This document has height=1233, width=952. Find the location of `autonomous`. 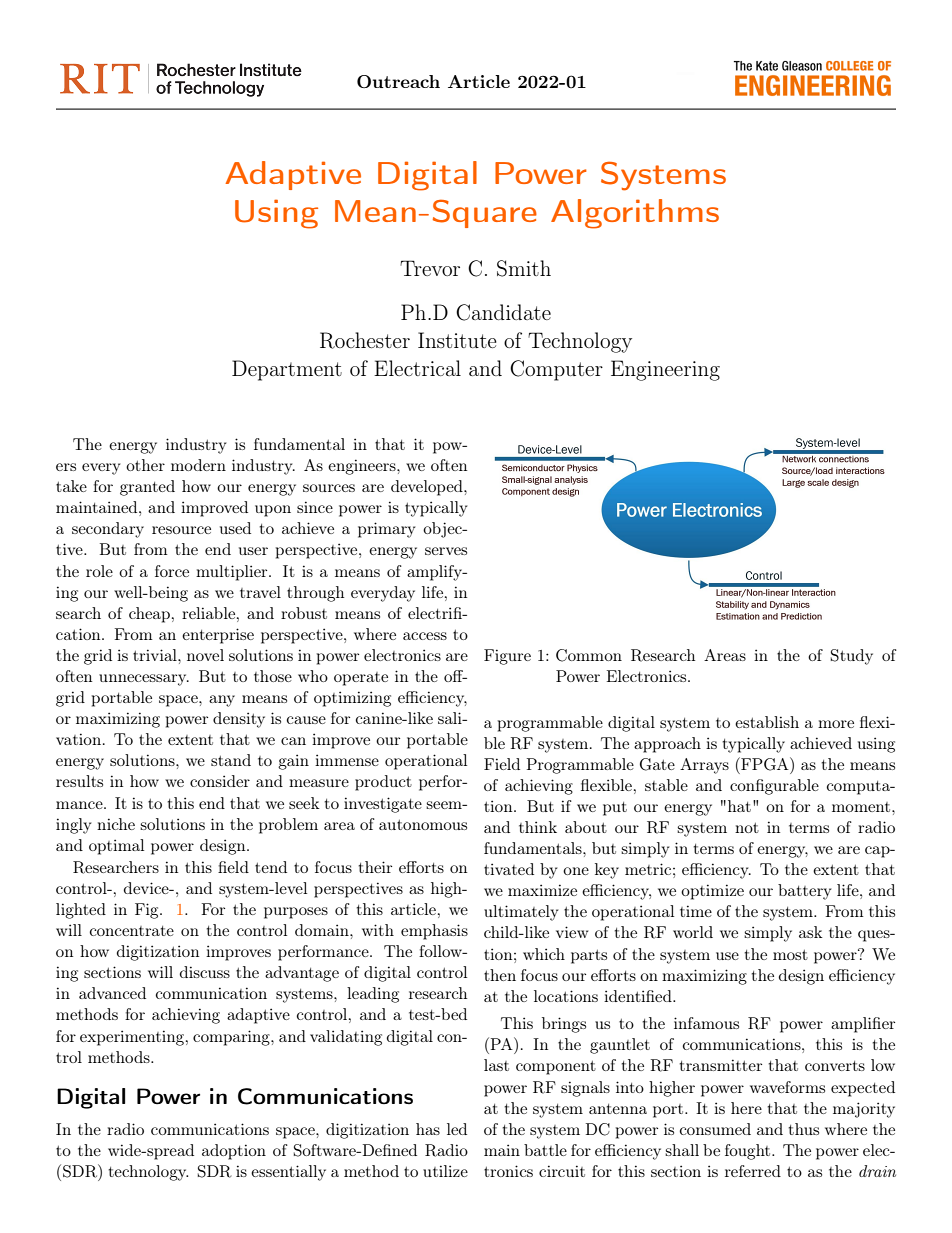

autonomous is located at coordinates (423, 824).
